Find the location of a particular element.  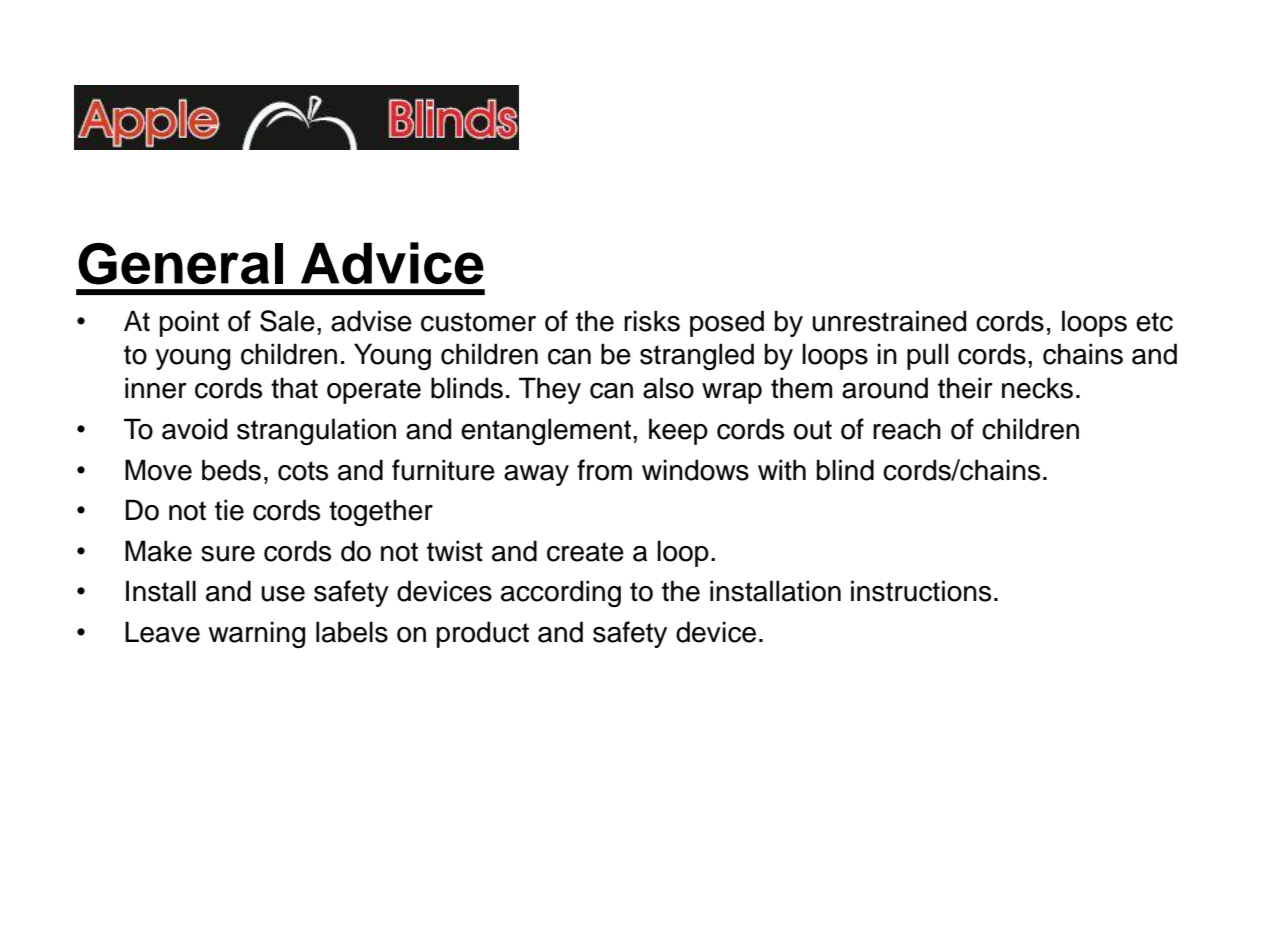

keep is located at coordinates (678, 431).
